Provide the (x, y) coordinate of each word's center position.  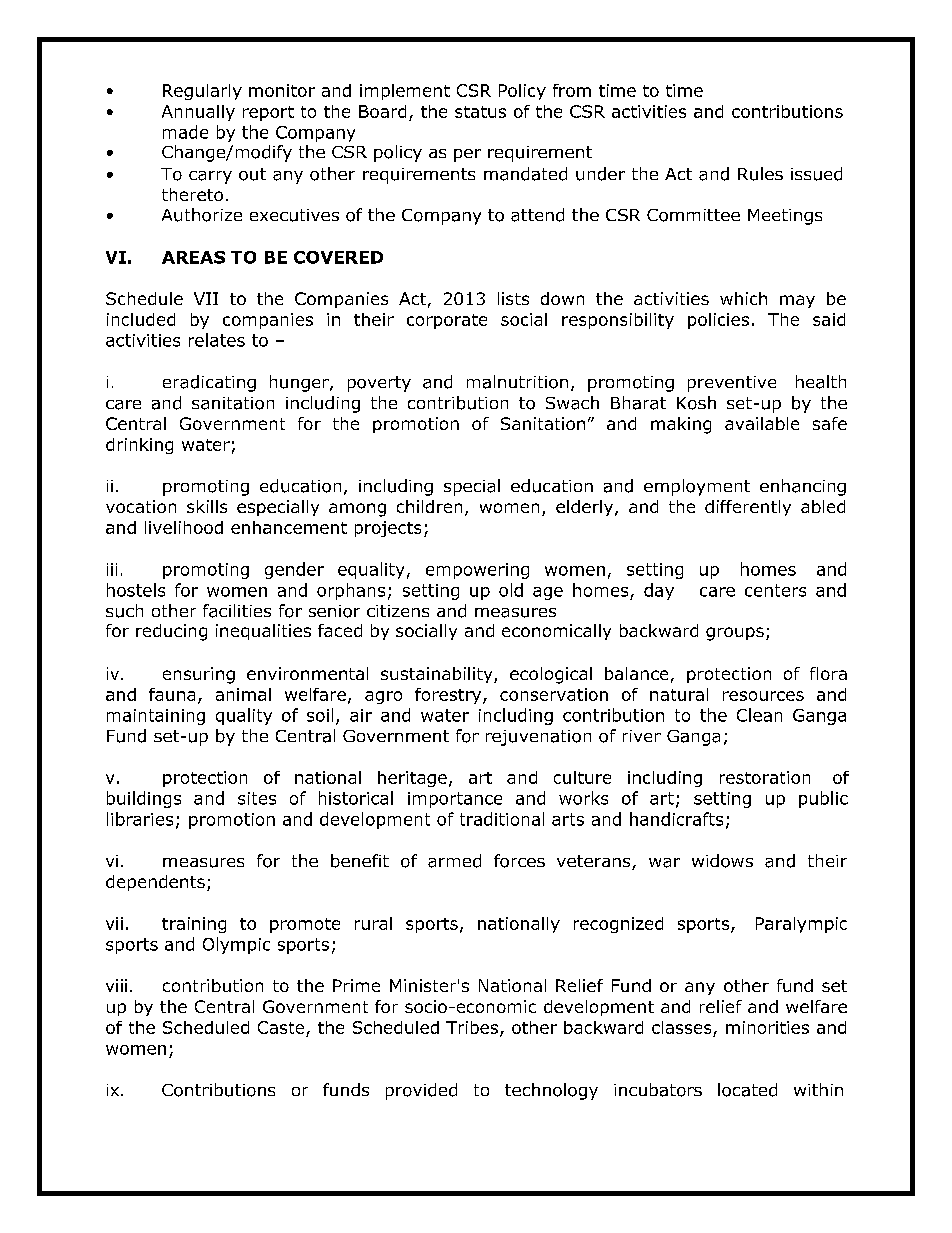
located (747, 1090)
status (480, 112)
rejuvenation (538, 738)
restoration (765, 777)
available (762, 423)
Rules (760, 174)
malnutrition (517, 382)
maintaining (156, 717)
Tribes (472, 1027)
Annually (198, 113)
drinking (139, 446)
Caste (281, 1027)
